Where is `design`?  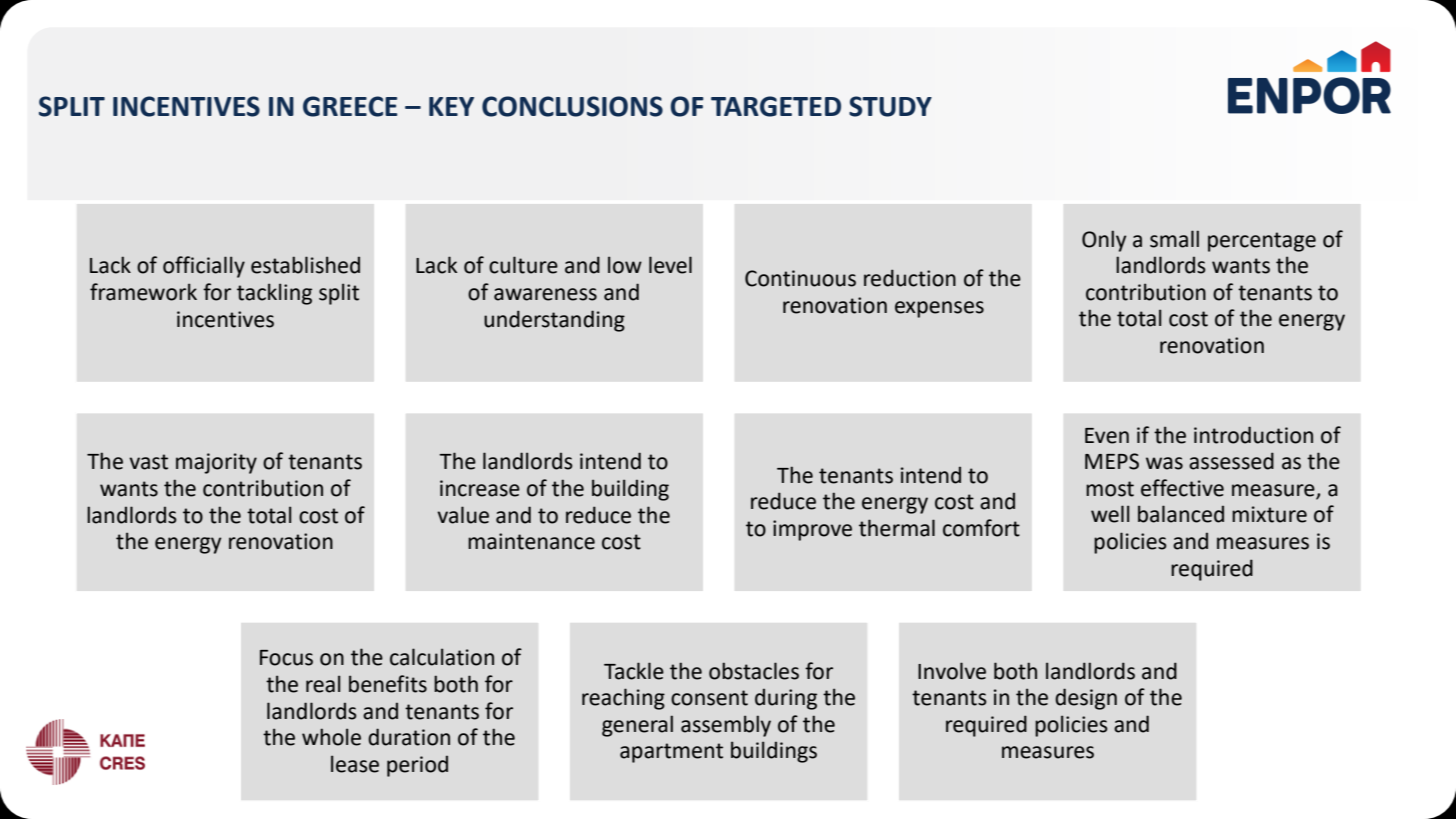
design is located at coordinates (1086, 699).
